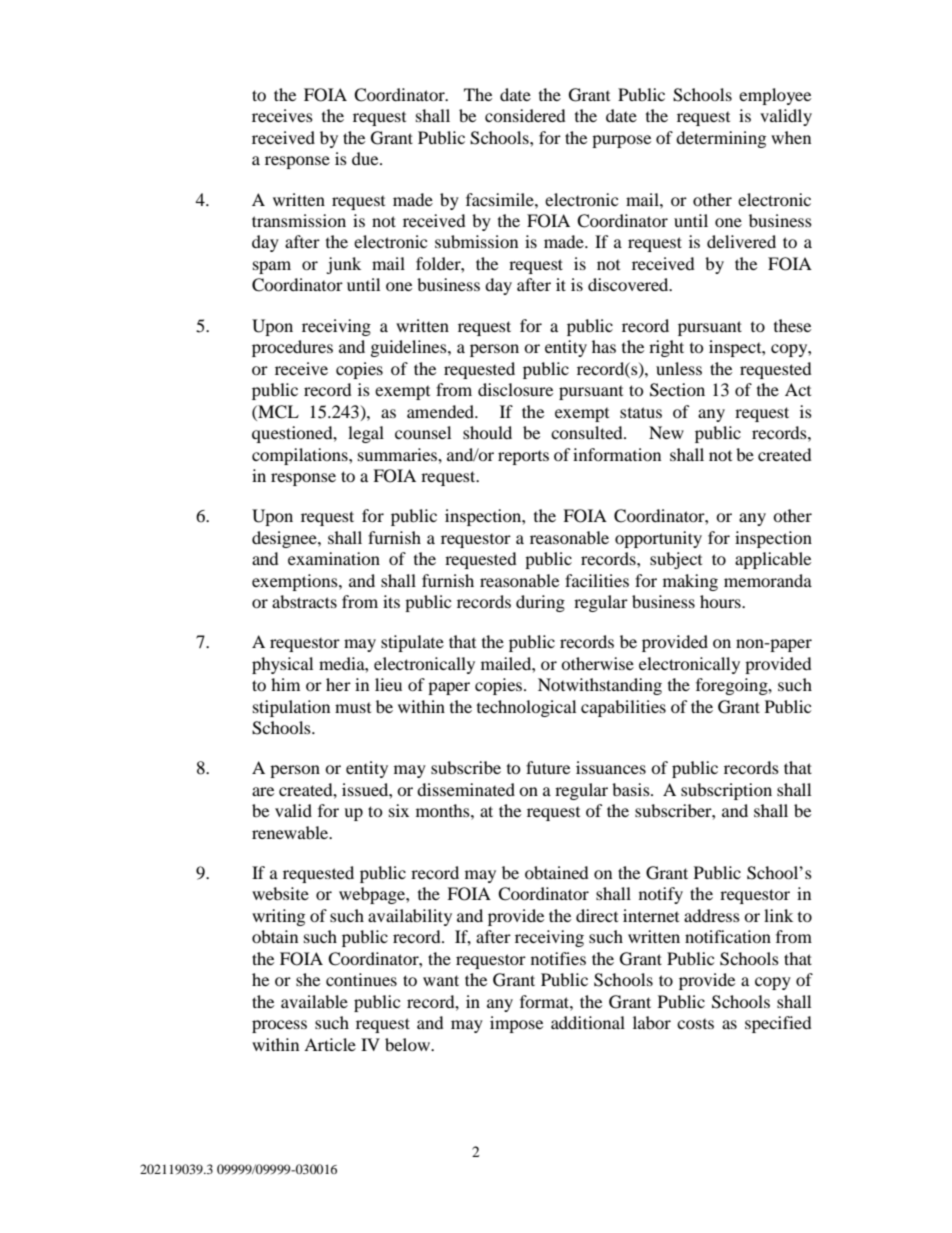 The width and height of the image is (952, 1233). What do you see at coordinates (366, 158) in the image?
I see `due` at bounding box center [366, 158].
